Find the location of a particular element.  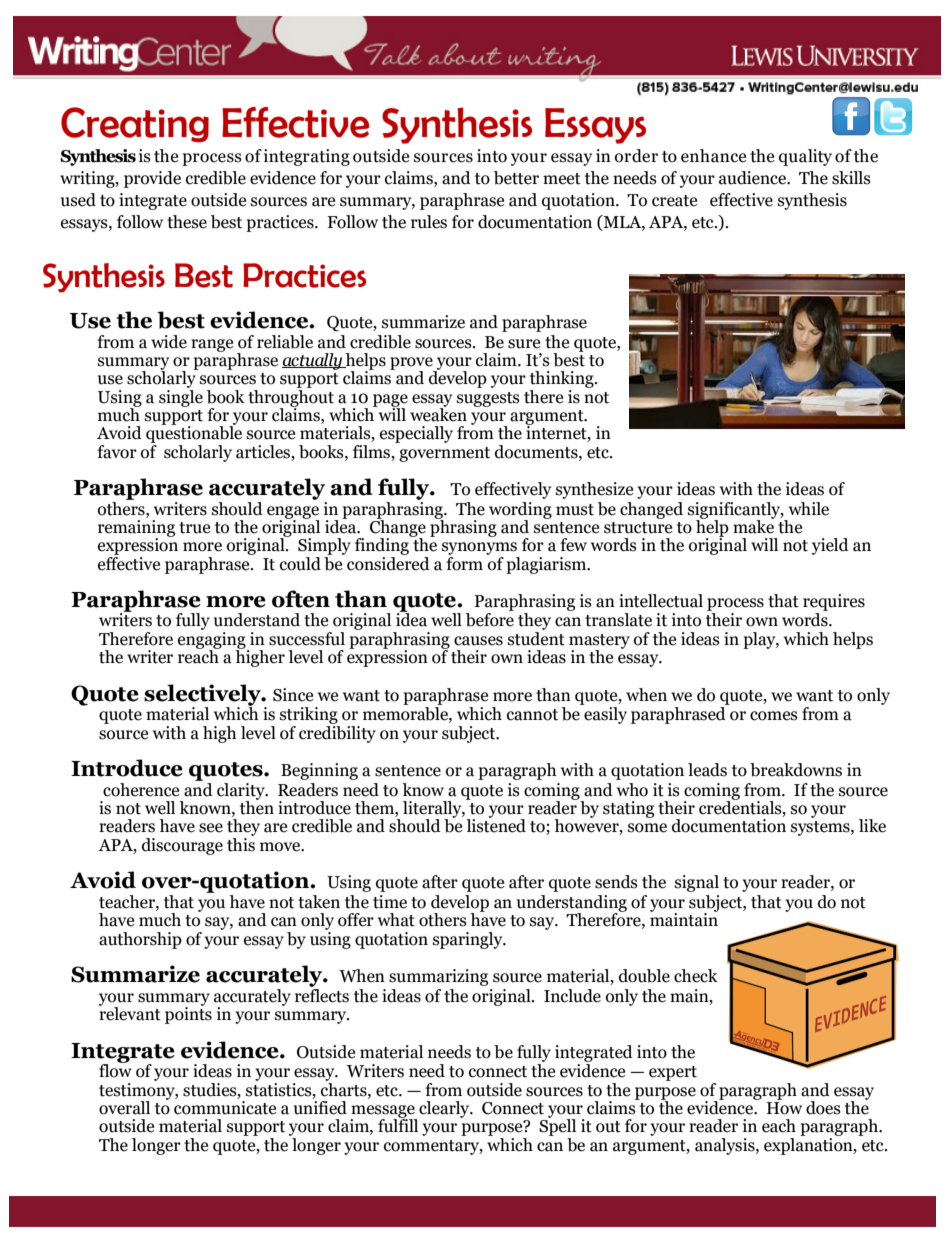

causes is located at coordinates (478, 641).
